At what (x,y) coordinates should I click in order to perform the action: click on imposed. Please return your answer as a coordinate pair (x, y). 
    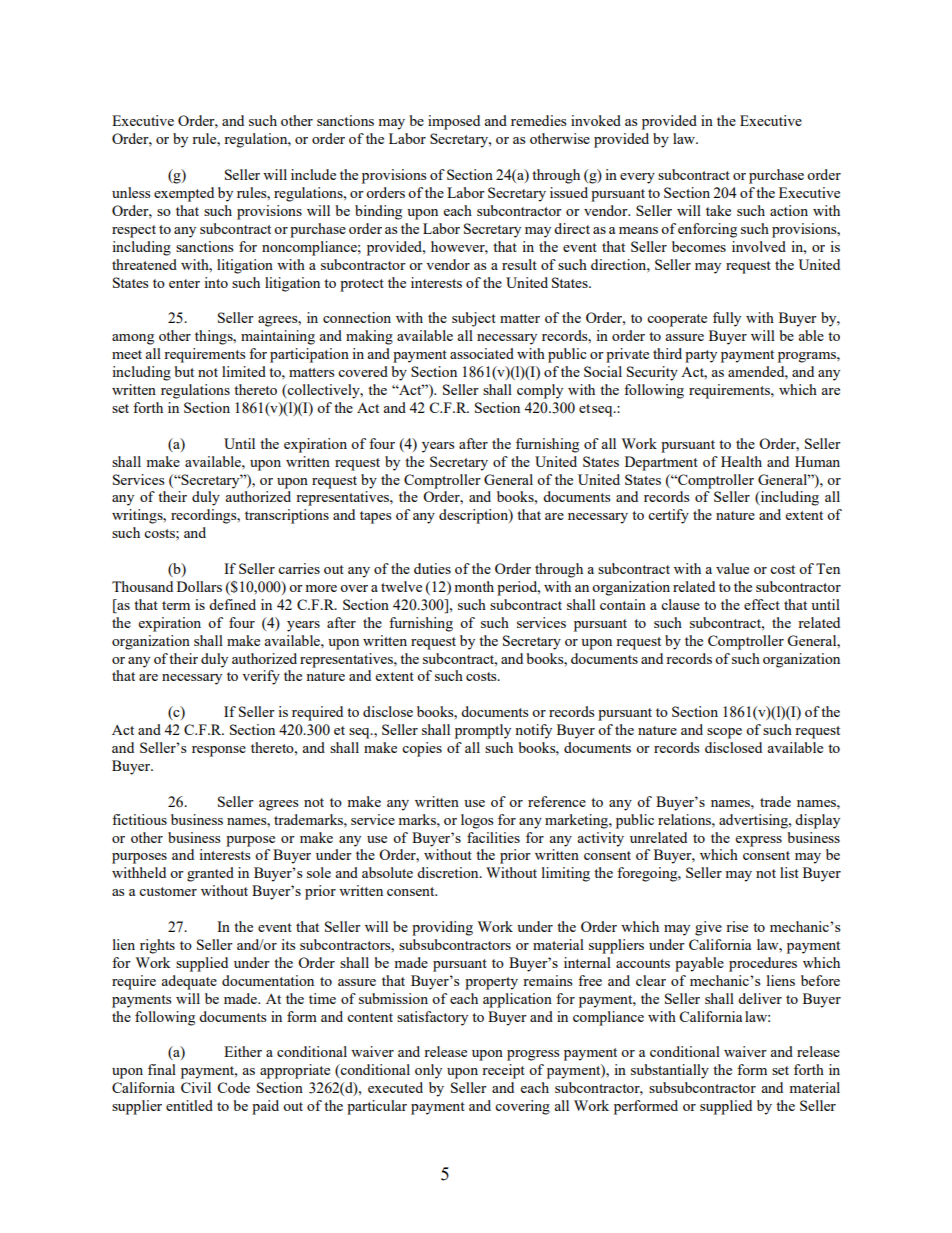
    Looking at the image, I should click on (454, 122).
